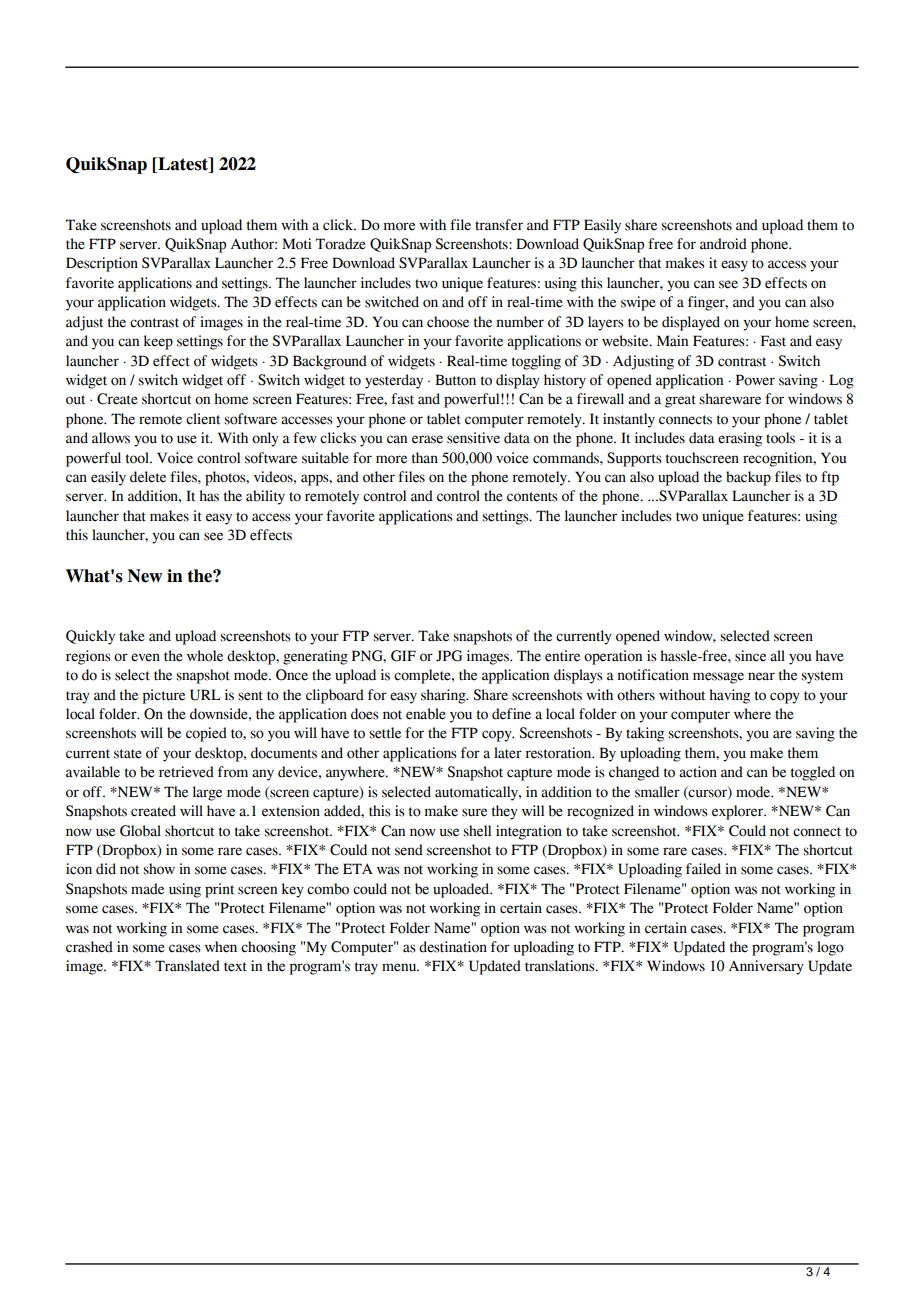  What do you see at coordinates (499, 225) in the document?
I see `transfer` at bounding box center [499, 225].
